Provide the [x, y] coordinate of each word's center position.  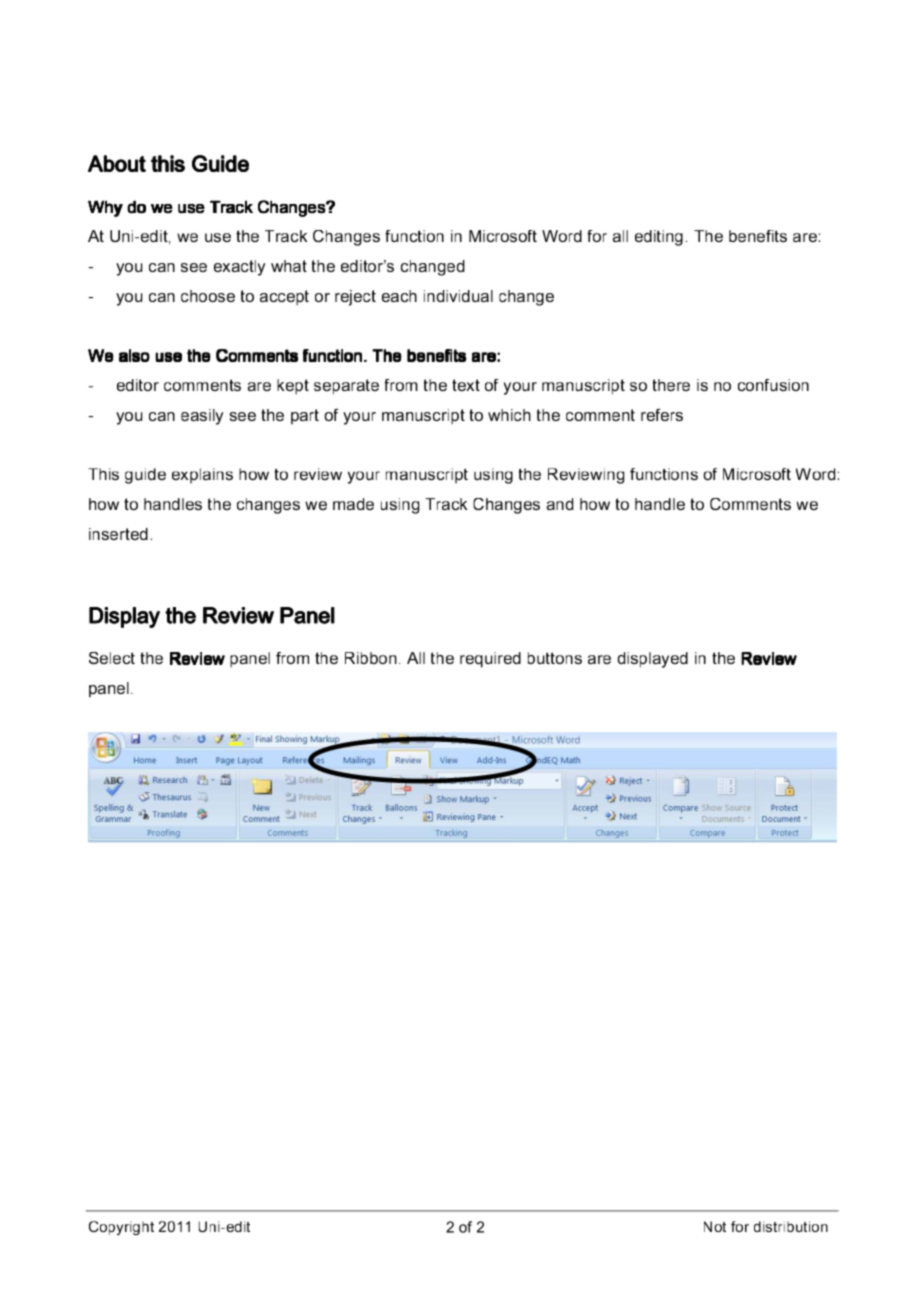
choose [208, 296]
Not [715, 1226]
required [490, 660]
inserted [118, 534]
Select [112, 658]
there [671, 385]
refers [662, 415]
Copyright [121, 1228]
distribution [791, 1226]
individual [458, 296]
